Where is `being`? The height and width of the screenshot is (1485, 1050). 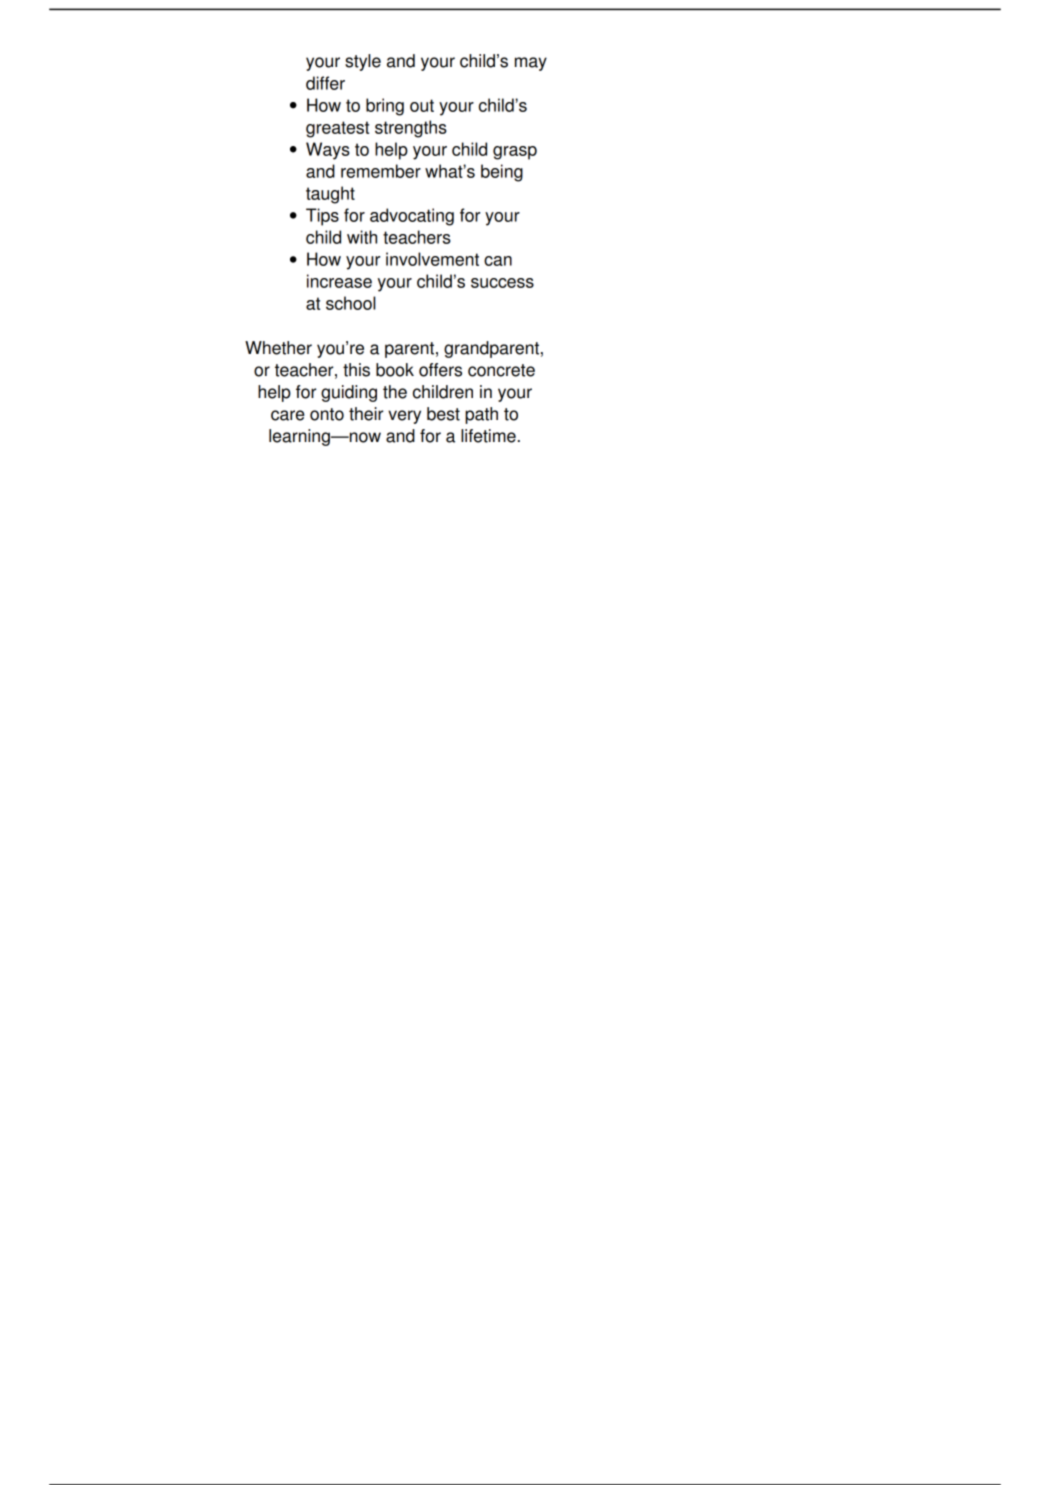
being is located at coordinates (502, 173).
